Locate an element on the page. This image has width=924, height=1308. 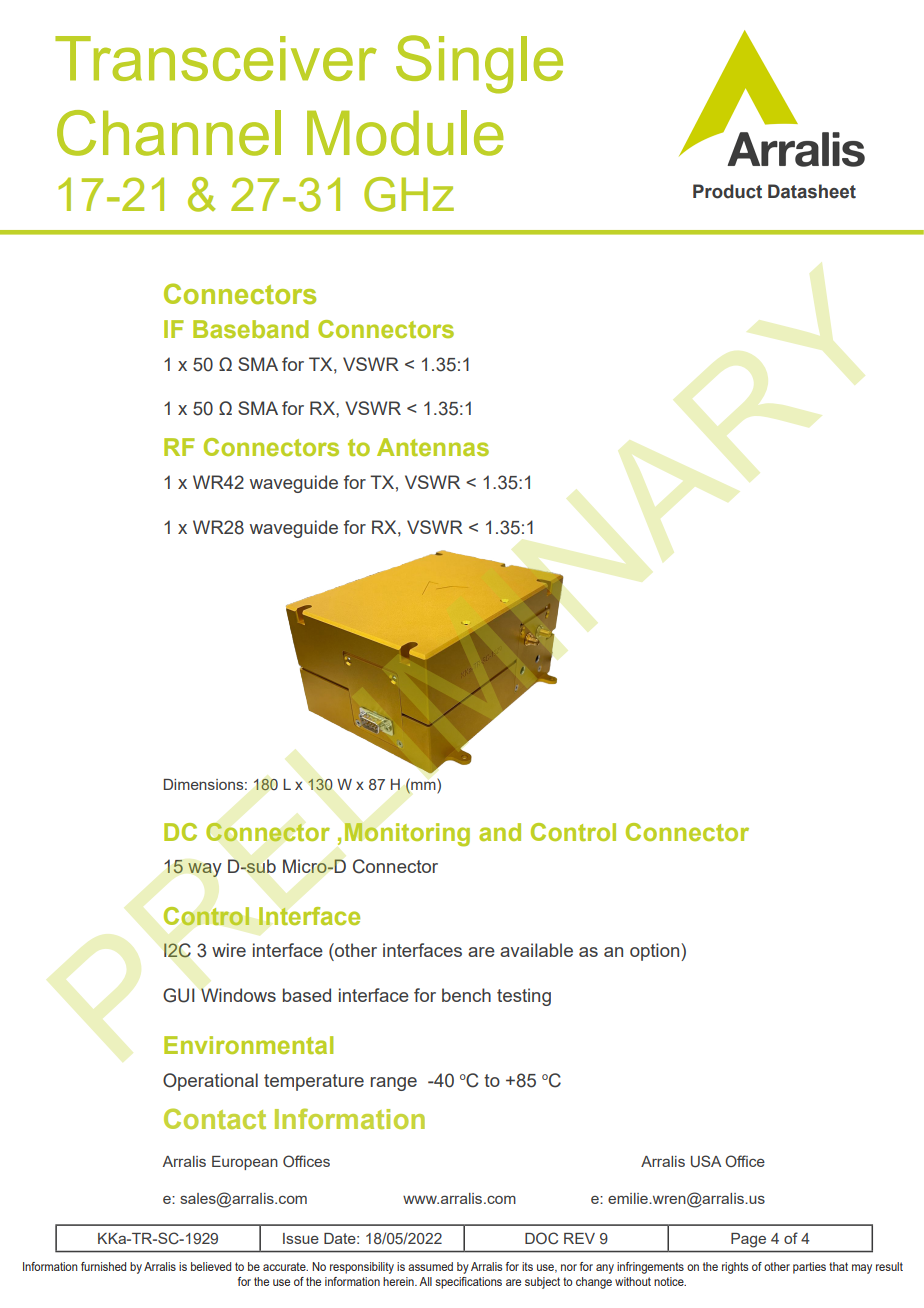
Transceiver is located at coordinates (216, 58).
